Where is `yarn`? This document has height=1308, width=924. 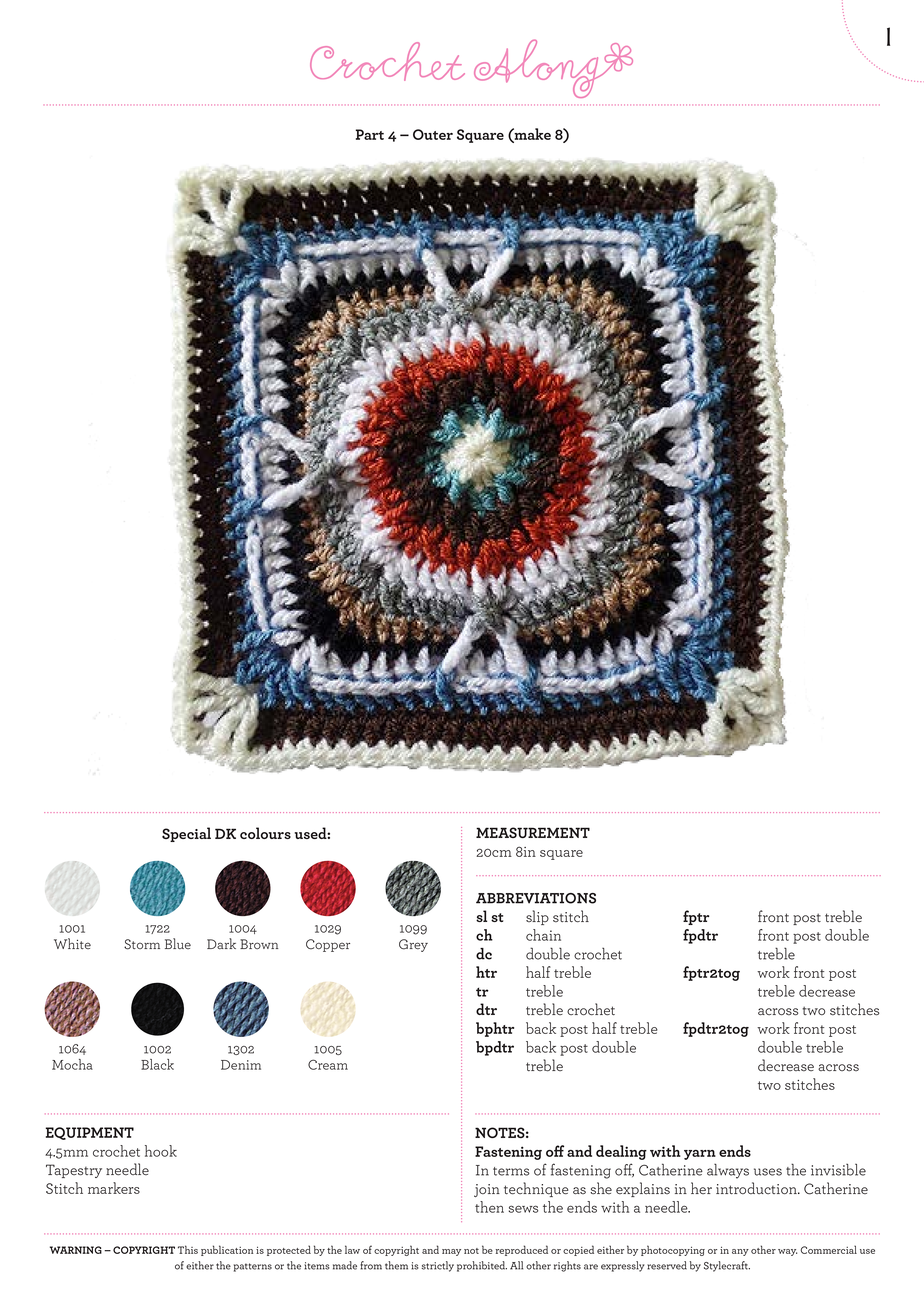
yarn is located at coordinates (700, 1155).
